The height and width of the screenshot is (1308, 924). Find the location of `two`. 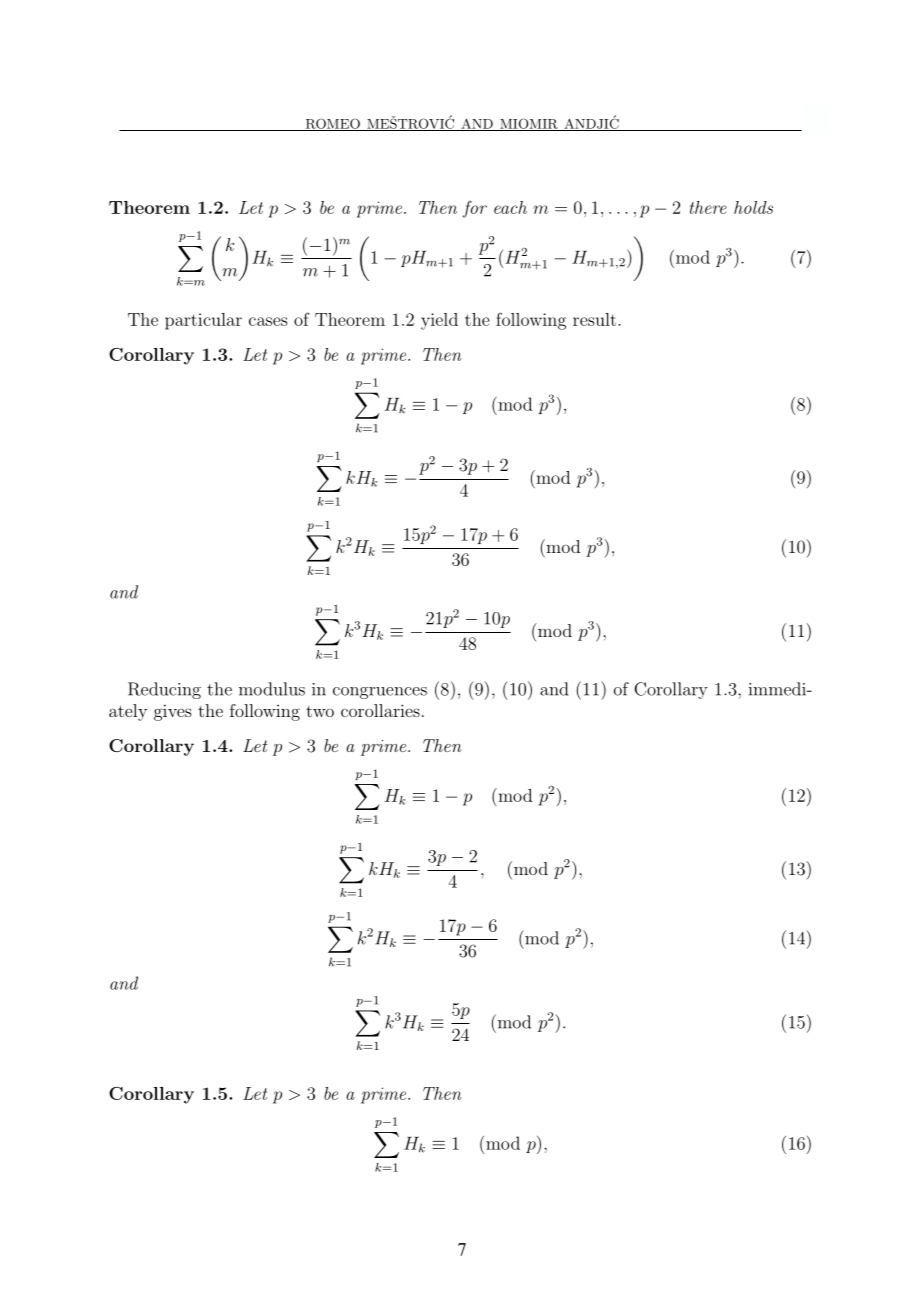

two is located at coordinates (320, 711).
